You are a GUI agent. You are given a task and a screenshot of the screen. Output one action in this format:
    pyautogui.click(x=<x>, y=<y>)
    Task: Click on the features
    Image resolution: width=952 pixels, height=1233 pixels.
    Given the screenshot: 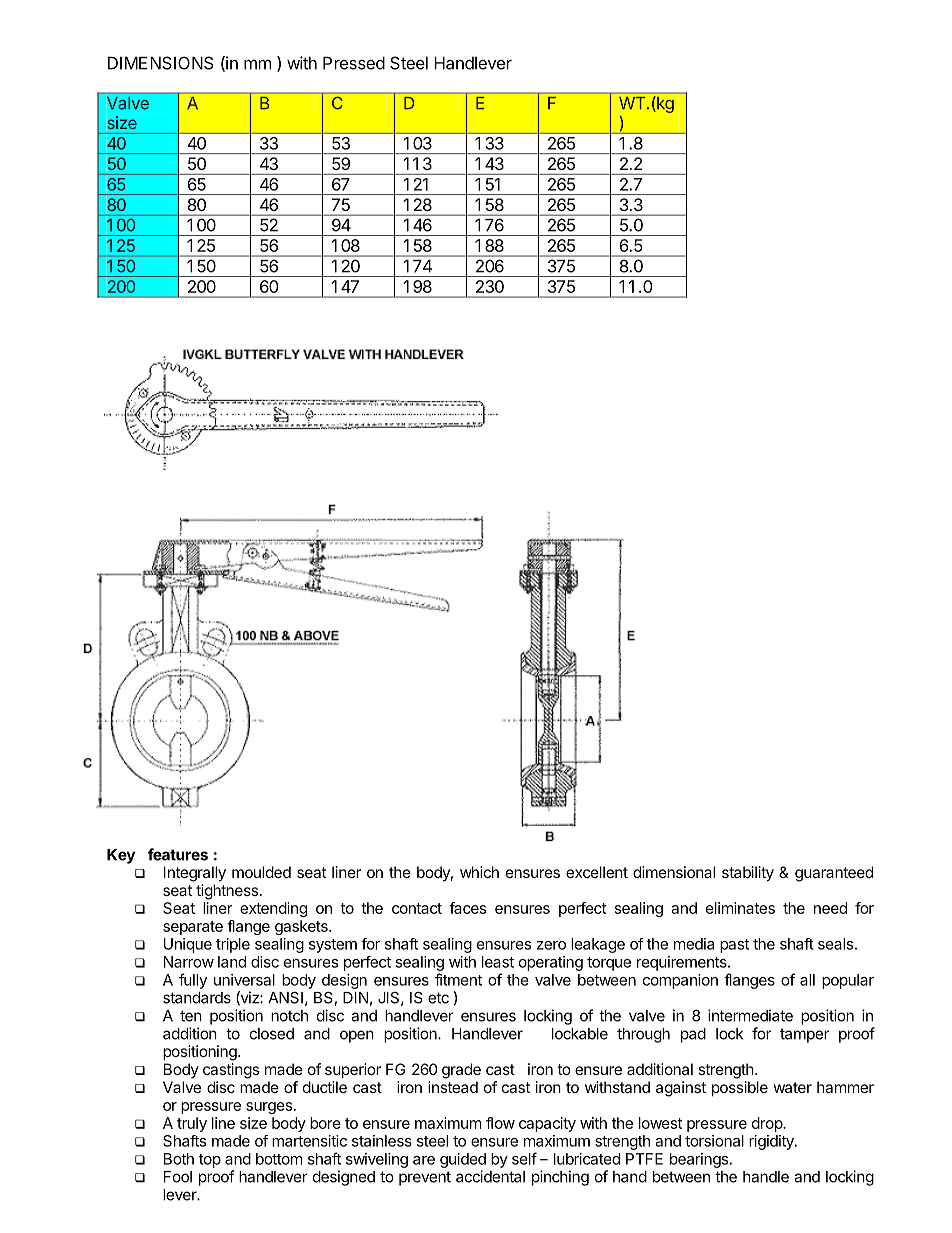 What is the action you would take?
    pyautogui.click(x=178, y=854)
